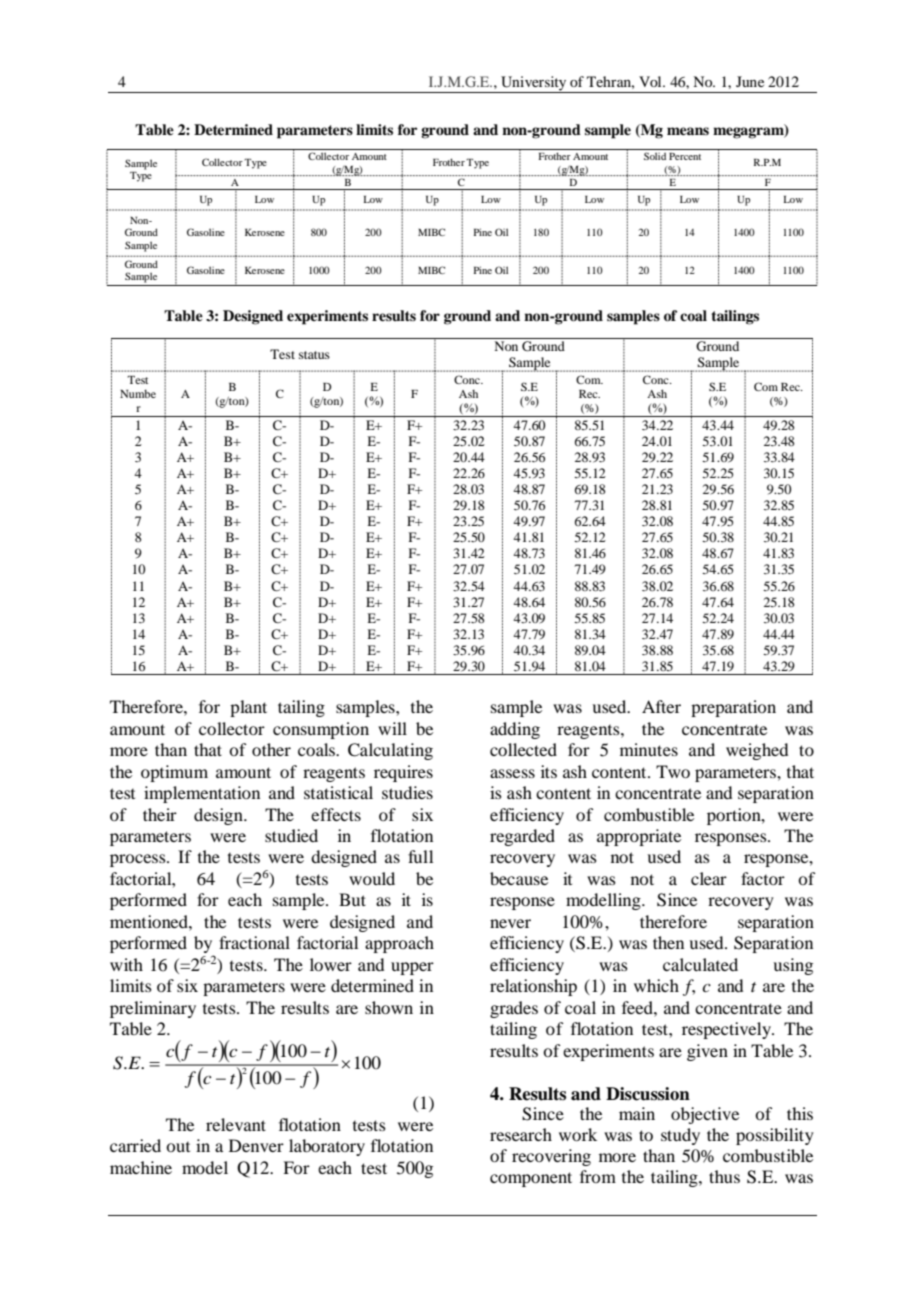 The image size is (924, 1308). What do you see at coordinates (757, 751) in the page?
I see `weighed` at bounding box center [757, 751].
